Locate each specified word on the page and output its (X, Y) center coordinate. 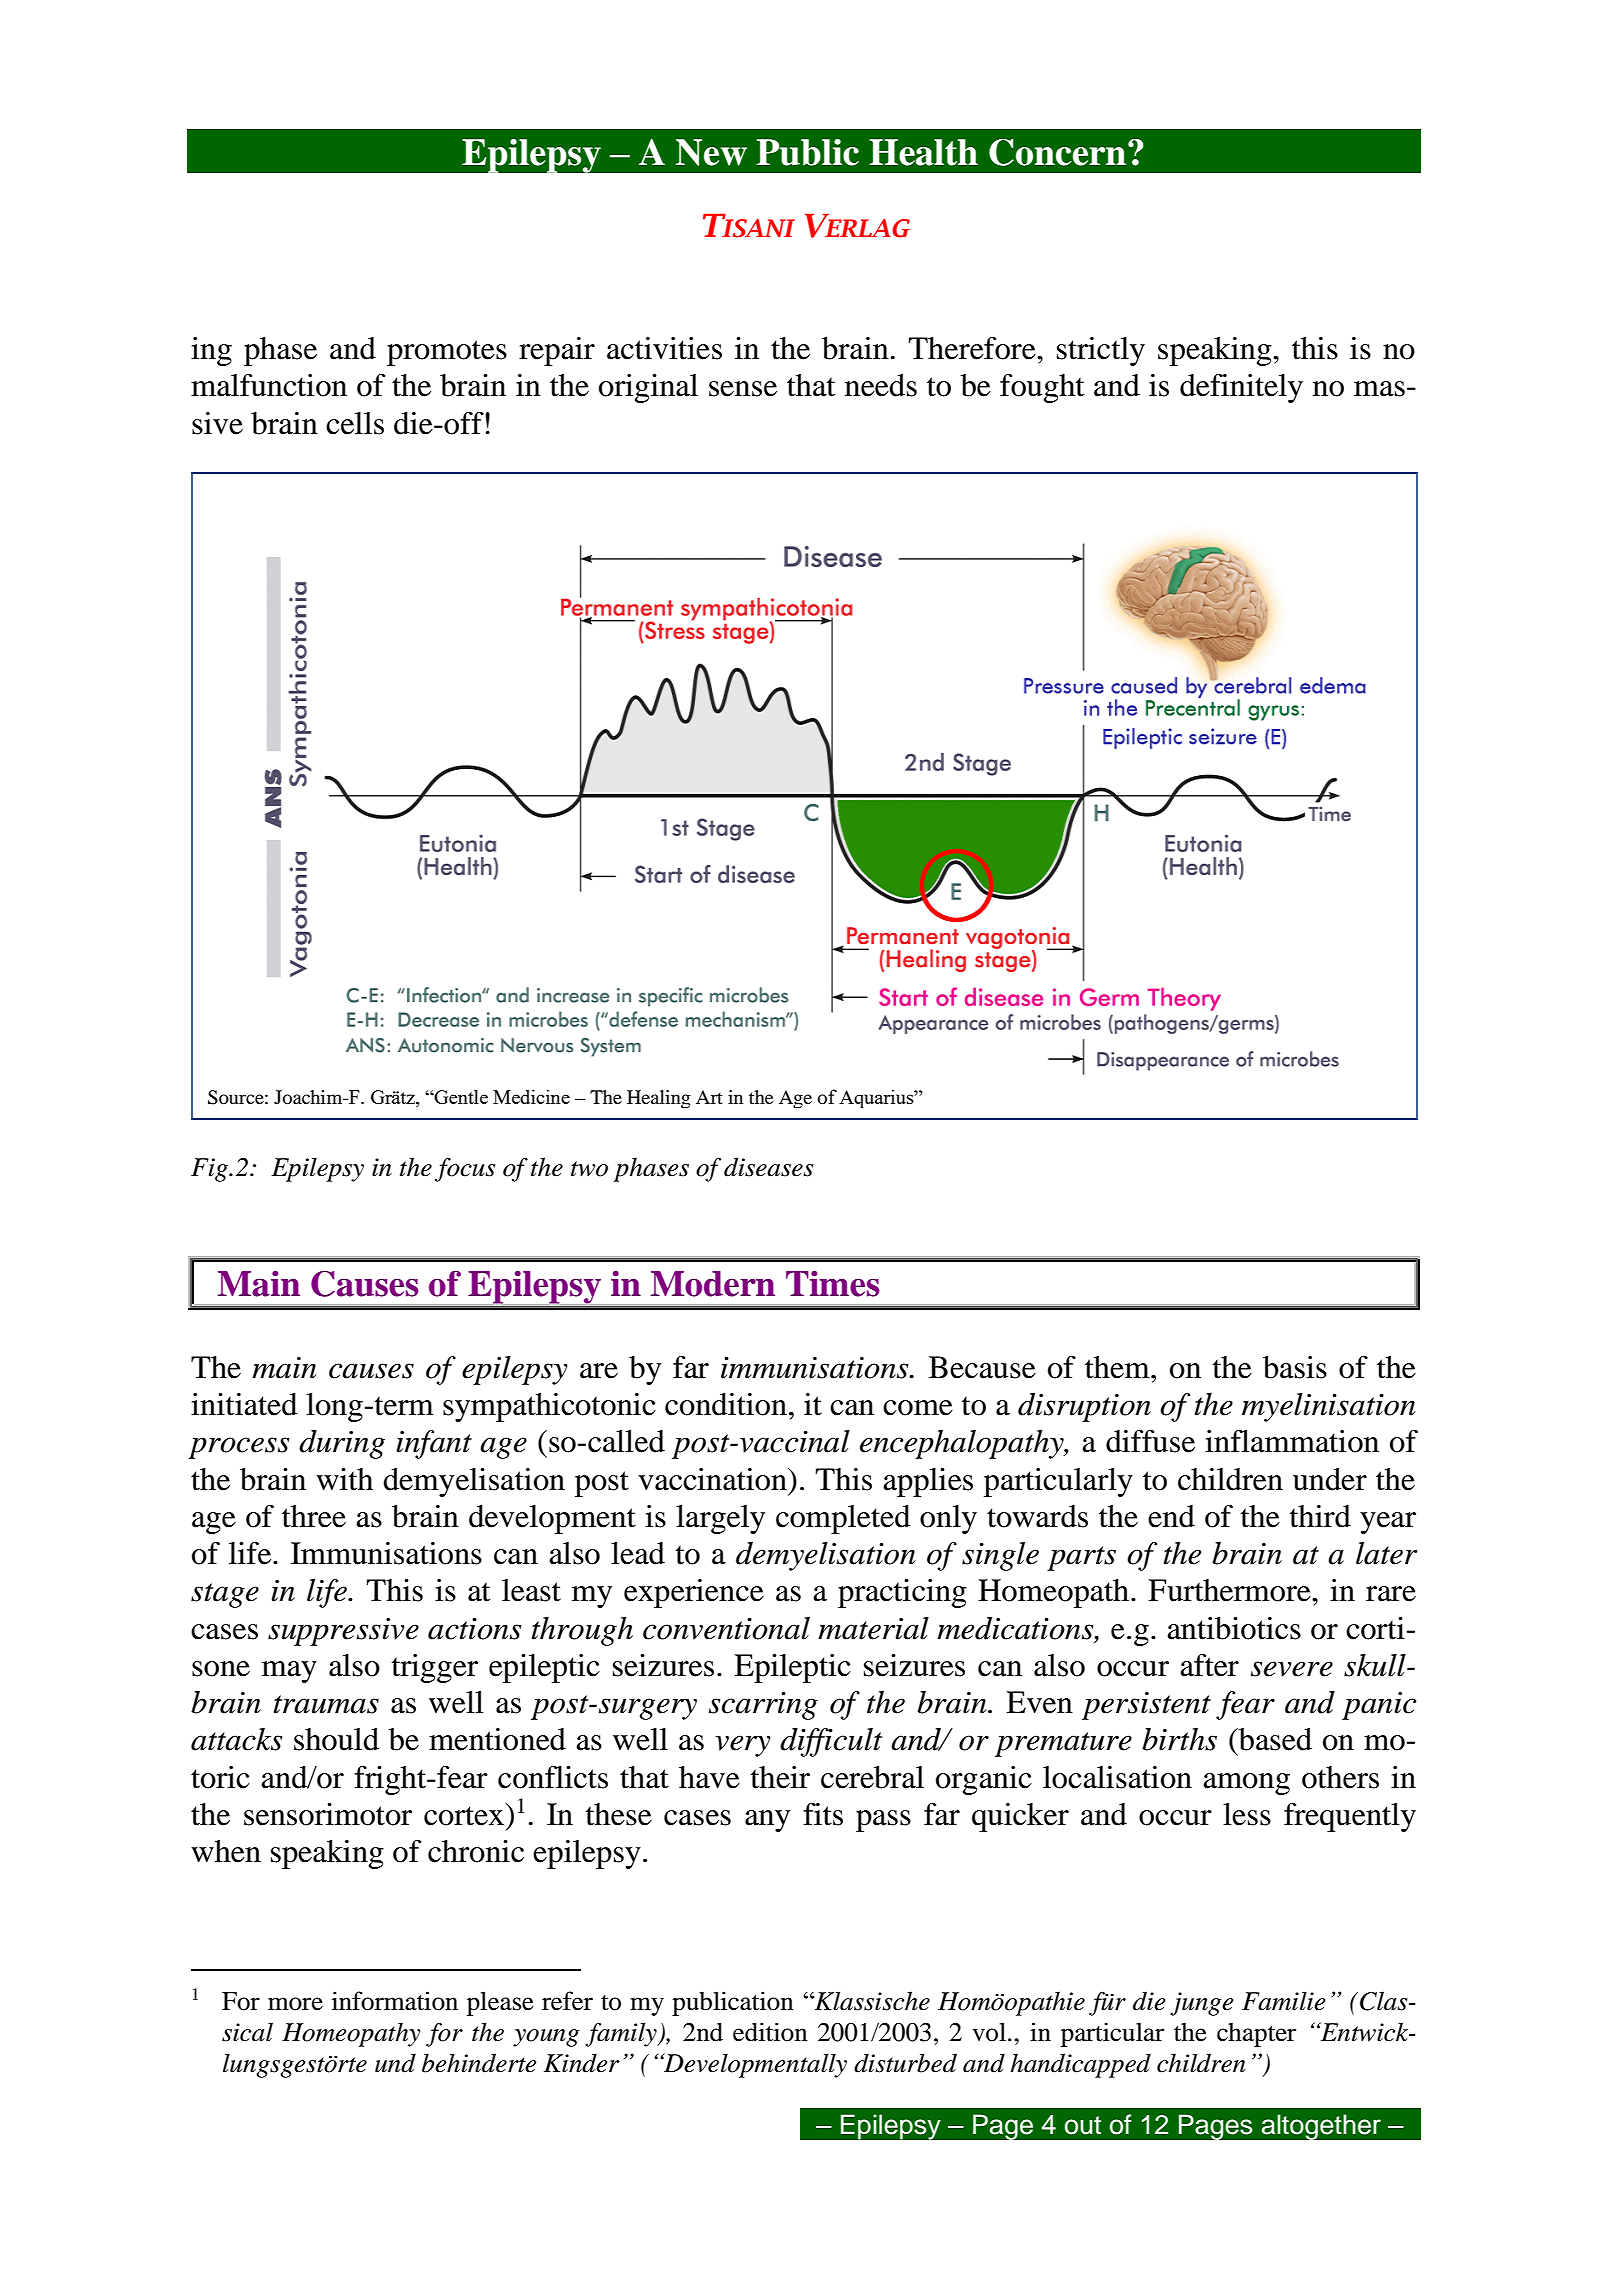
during (342, 1444)
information (395, 2001)
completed (843, 1519)
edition (770, 2032)
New (711, 152)
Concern (1057, 152)
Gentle (460, 1096)
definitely (1241, 388)
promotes (447, 353)
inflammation (1292, 1441)
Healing (659, 1099)
